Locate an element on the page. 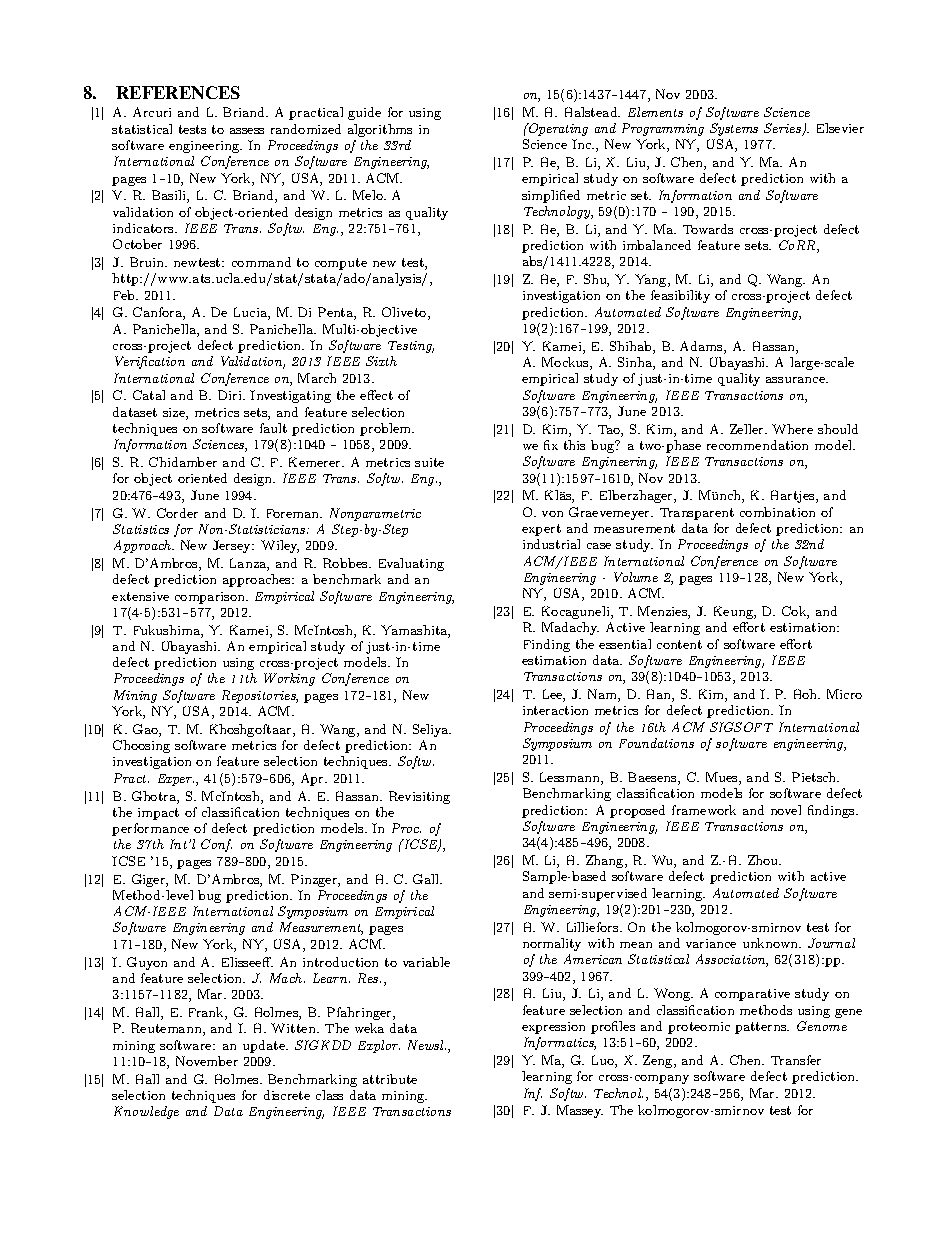  attribute is located at coordinates (390, 1079).
